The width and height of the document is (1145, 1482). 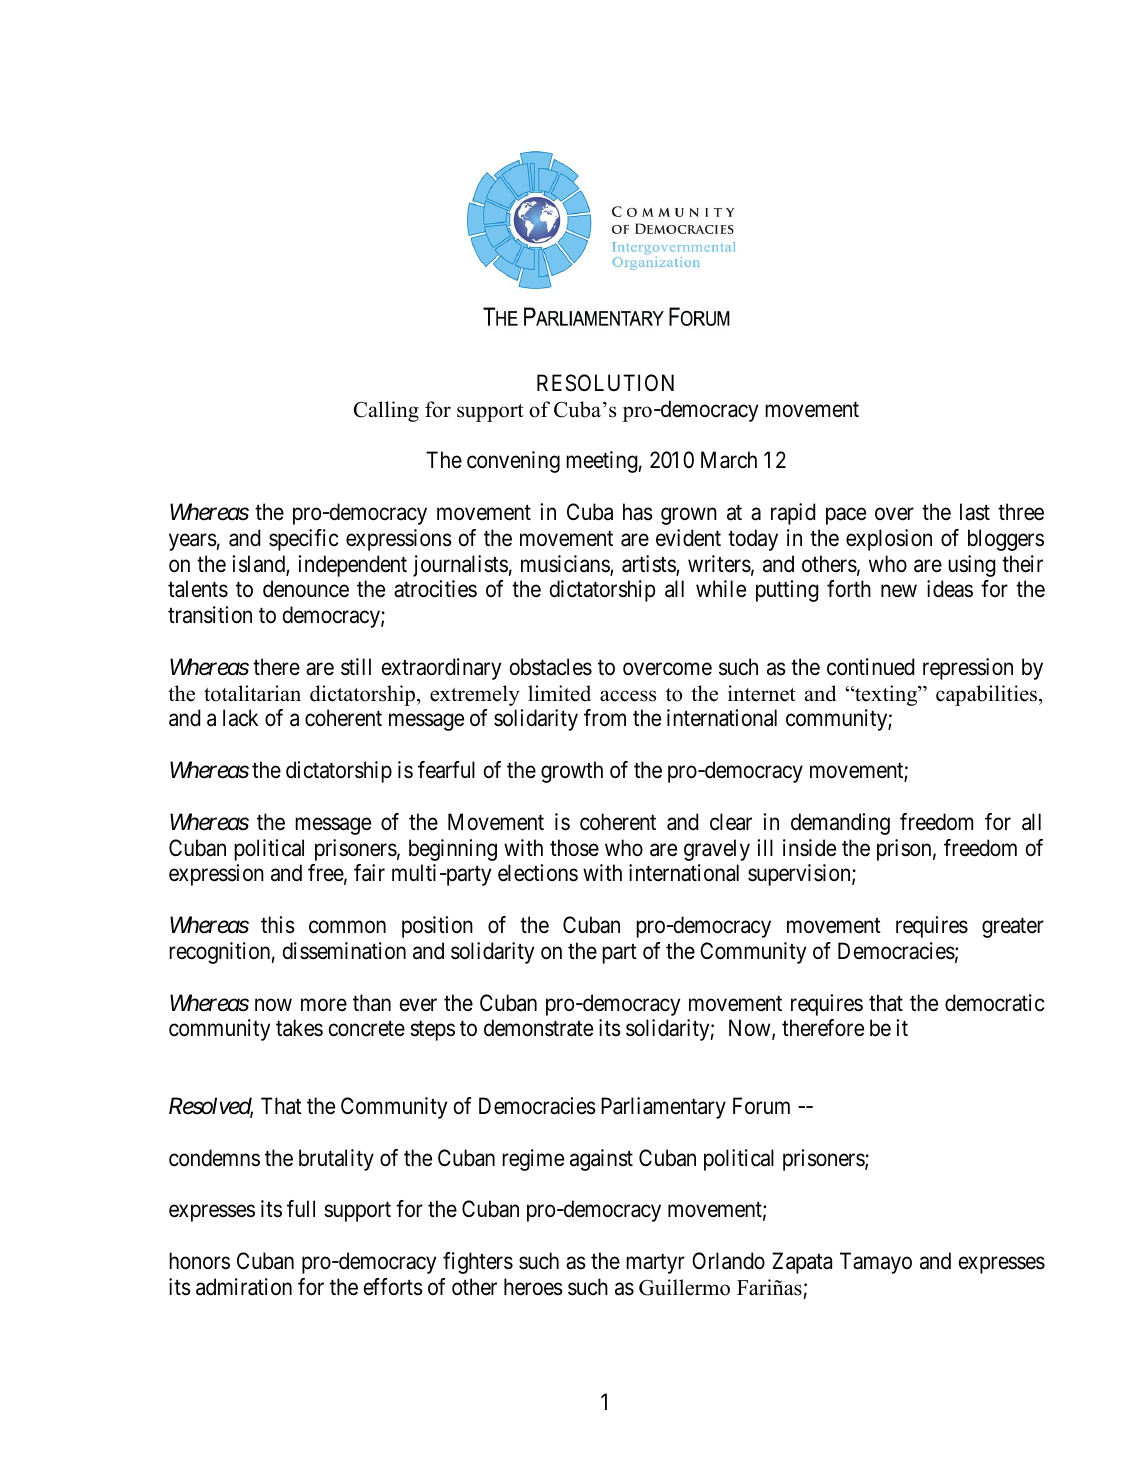 I want to click on admiration, so click(x=244, y=1287).
